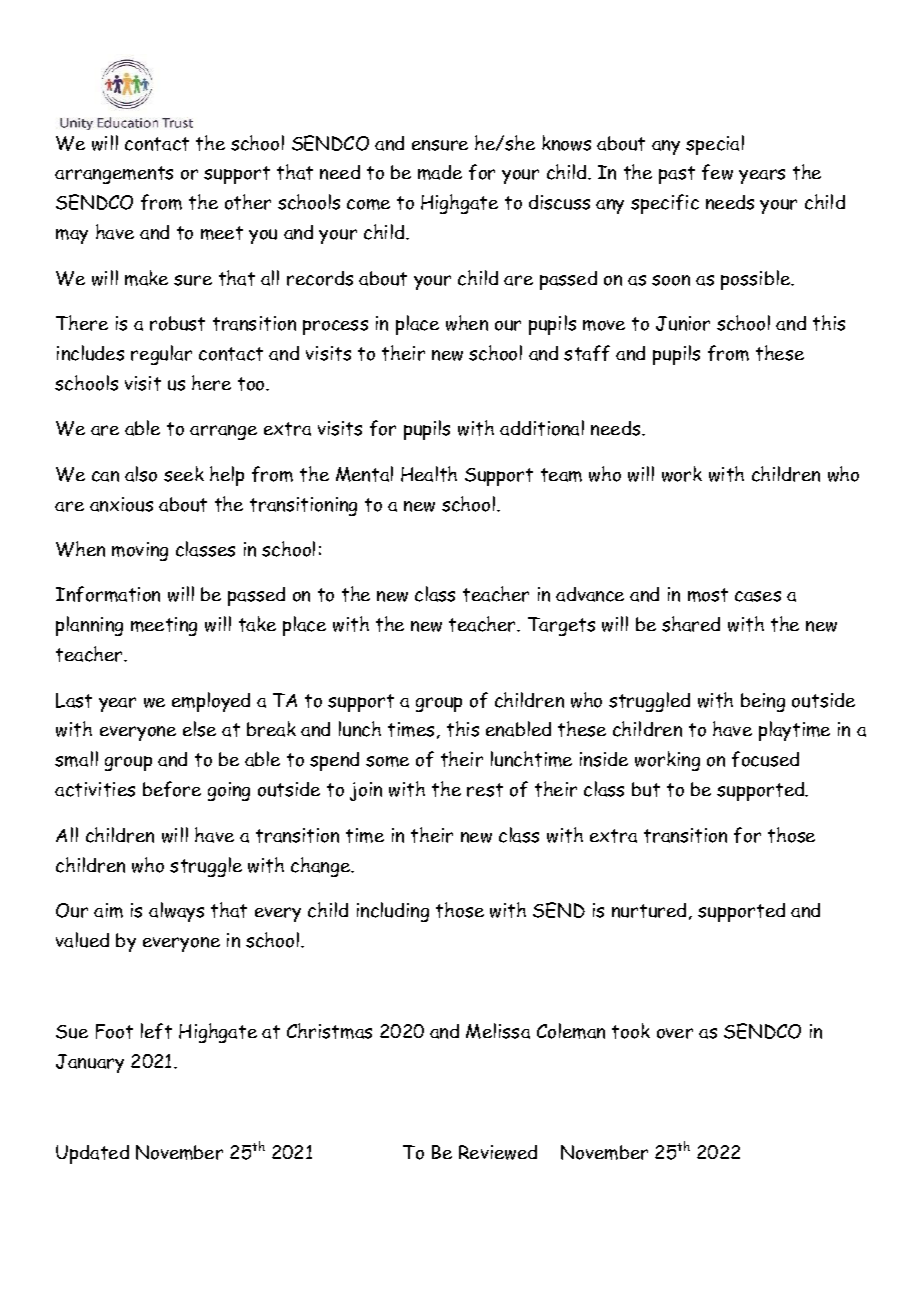 The height and width of the document is (1308, 924). Describe the element at coordinates (677, 175) in the document. I see `past` at that location.
